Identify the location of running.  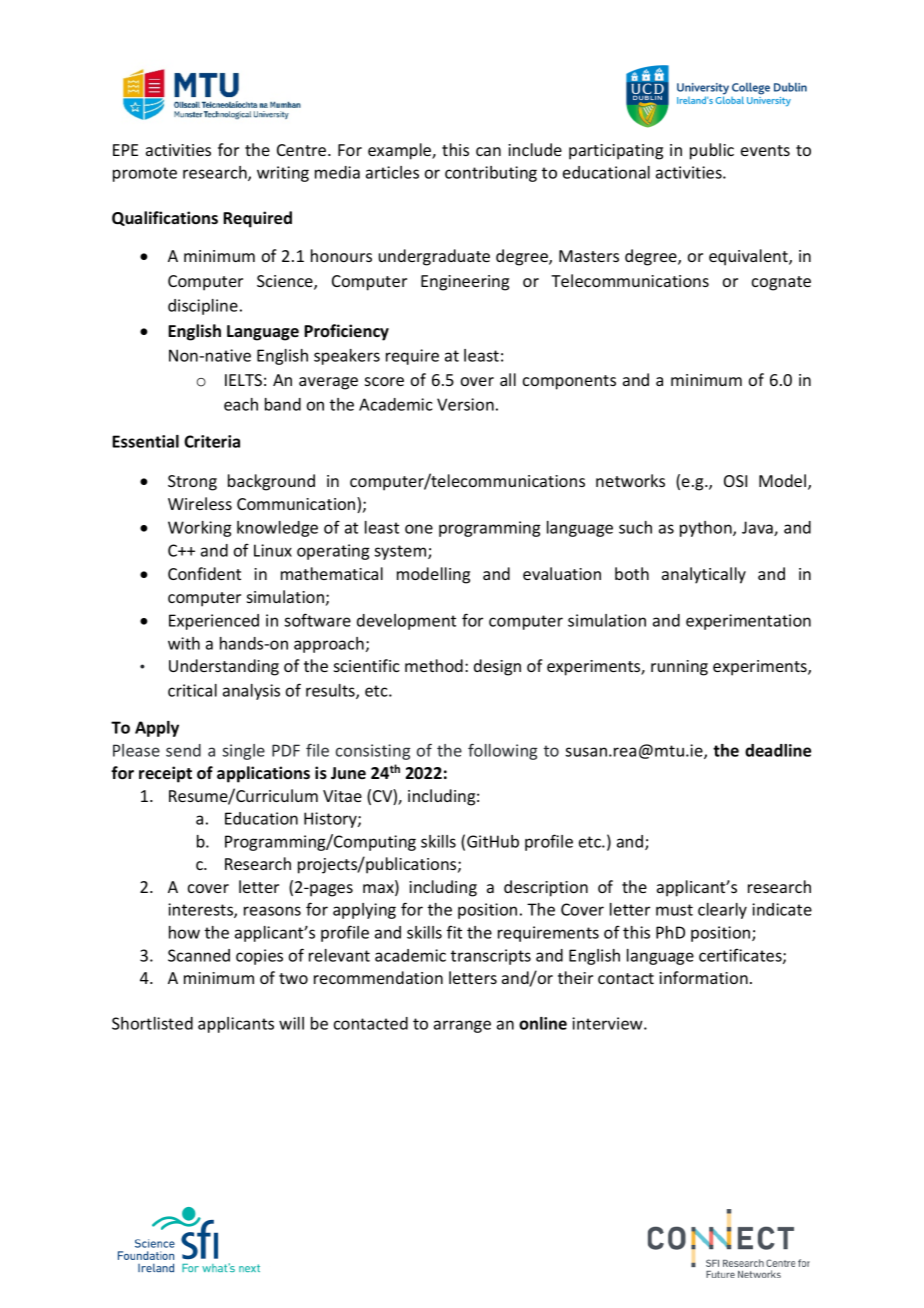
(679, 668).
